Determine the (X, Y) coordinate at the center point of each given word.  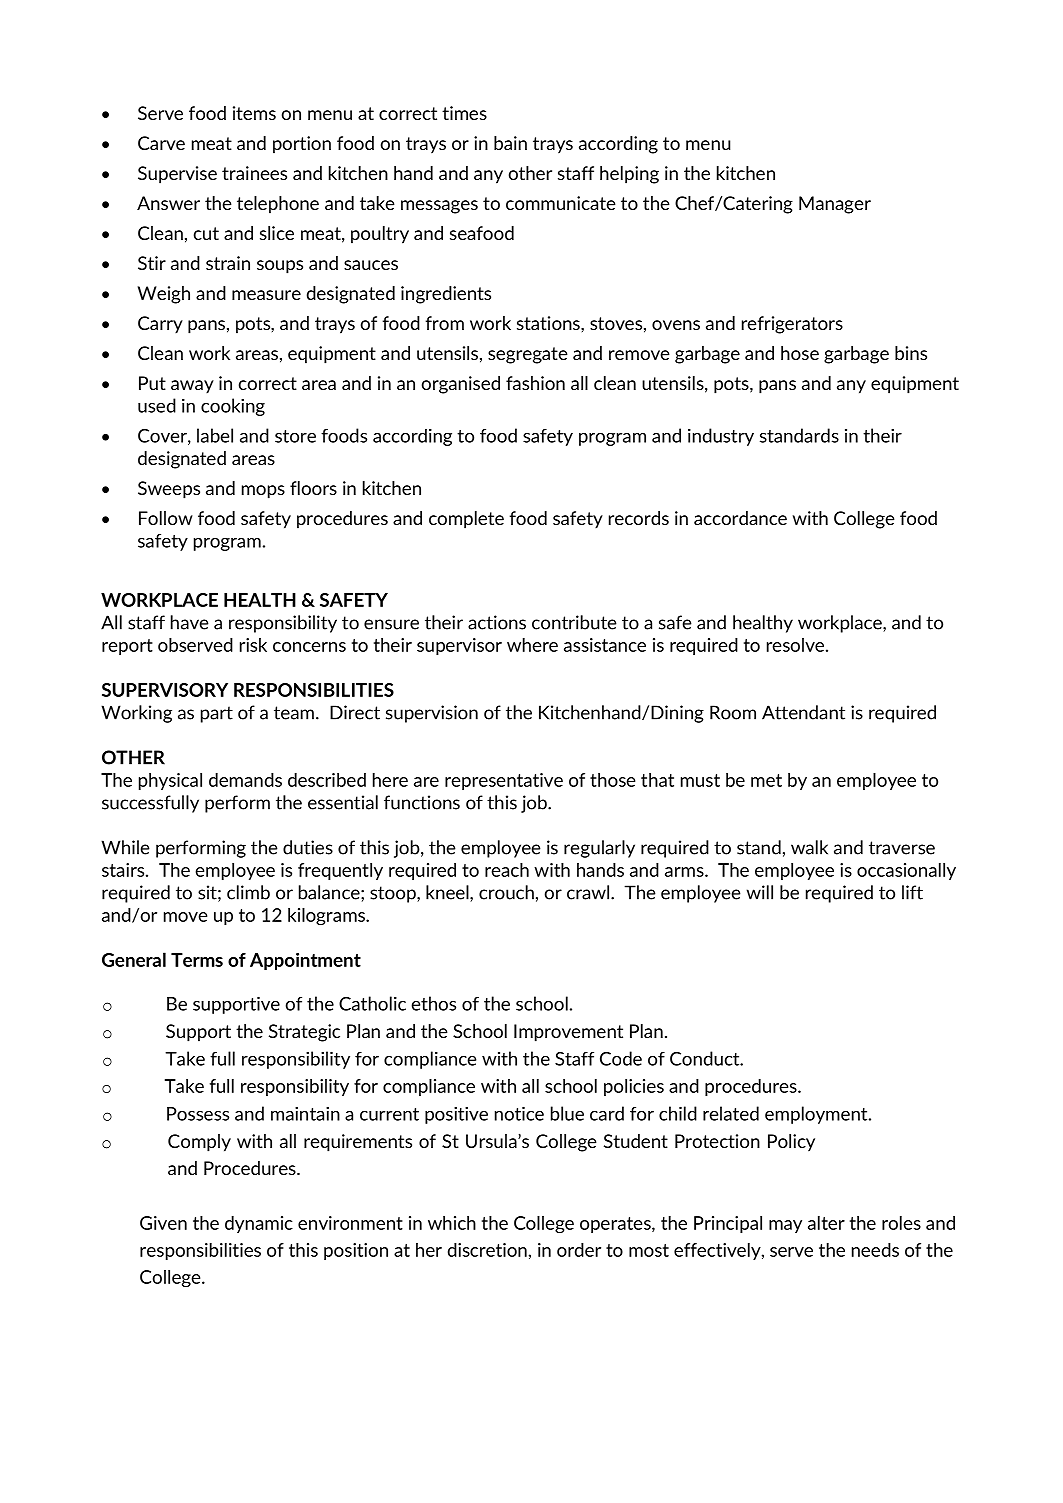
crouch (506, 892)
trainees (254, 173)
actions (497, 622)
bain (510, 143)
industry (721, 437)
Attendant (803, 712)
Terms (197, 960)
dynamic (259, 1224)
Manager (835, 205)
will (760, 892)
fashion (535, 383)
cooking (233, 407)
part (217, 714)
